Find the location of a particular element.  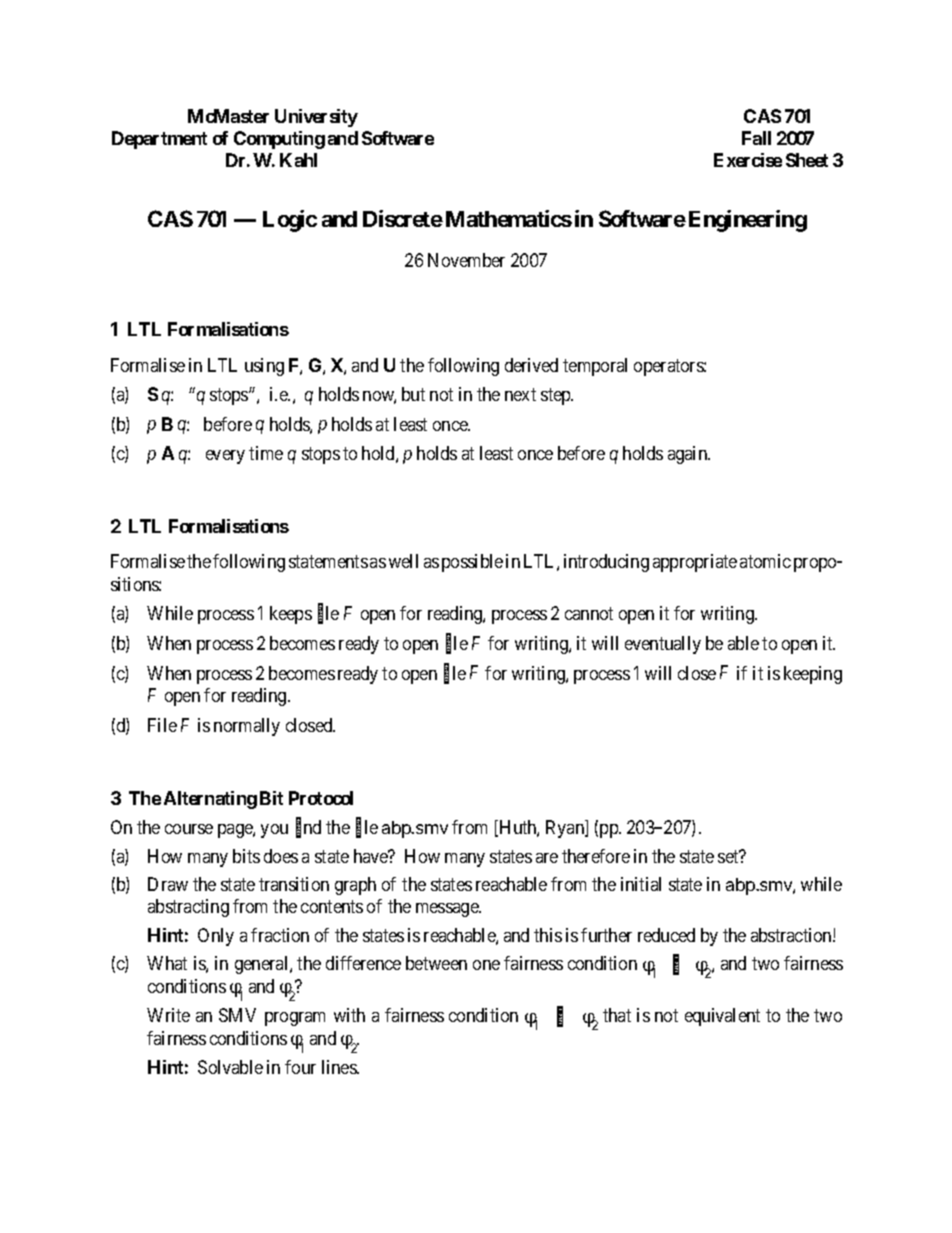

Computing is located at coordinates (279, 140).
